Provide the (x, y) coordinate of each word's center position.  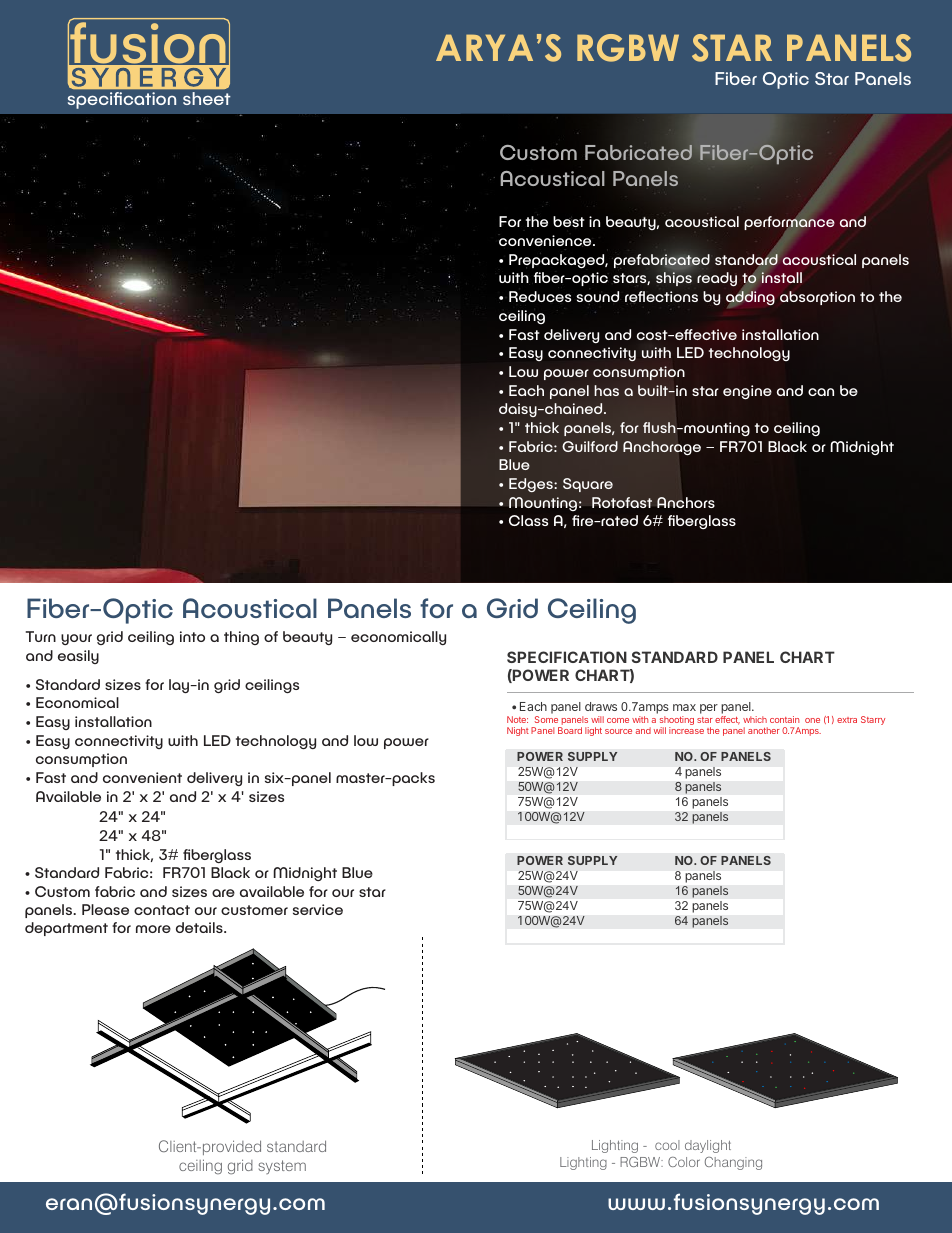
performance (789, 222)
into (192, 636)
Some (546, 719)
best (569, 221)
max (684, 707)
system (282, 1167)
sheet (207, 98)
